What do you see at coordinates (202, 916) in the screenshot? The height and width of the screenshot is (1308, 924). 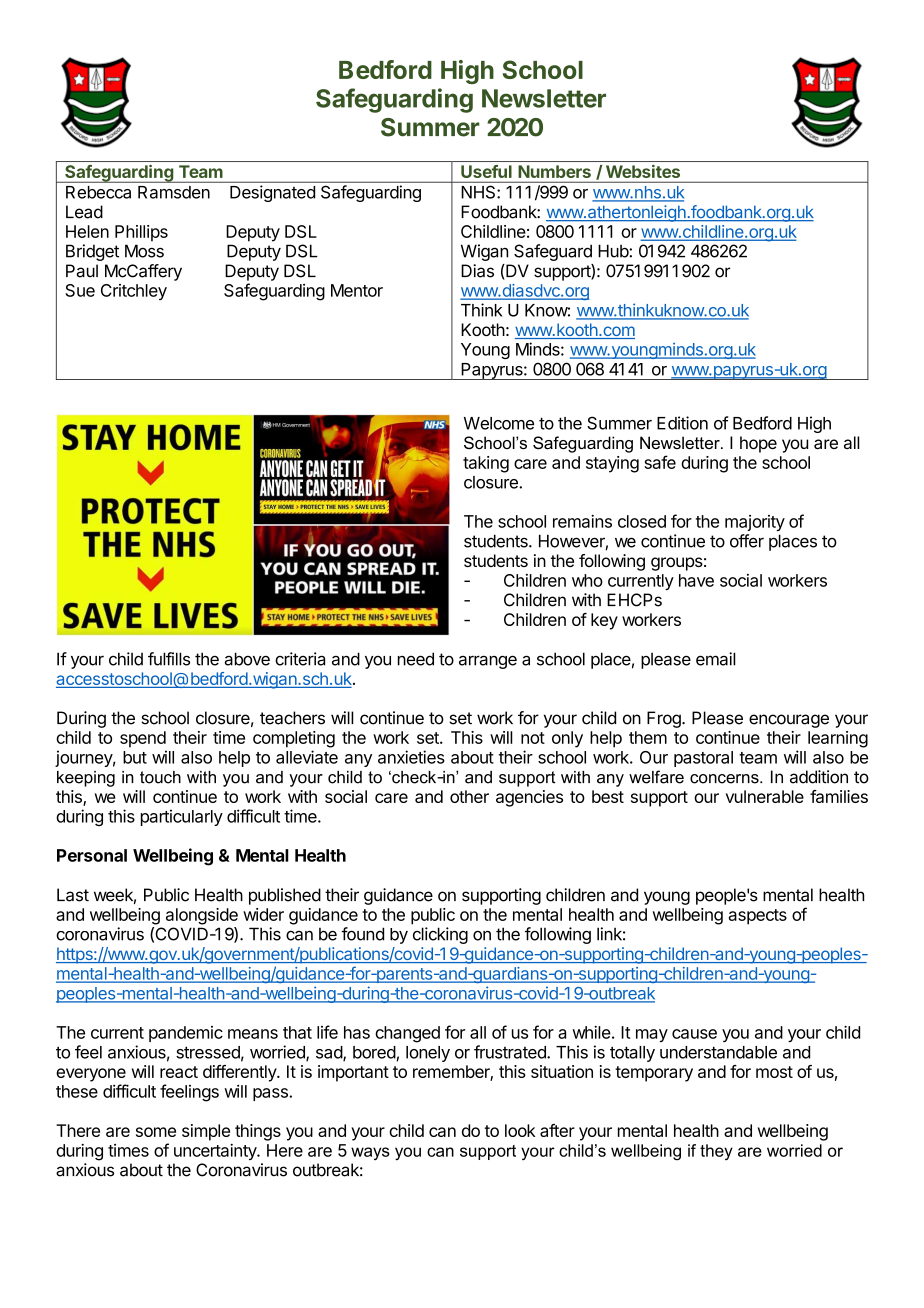 I see `alongside` at bounding box center [202, 916].
